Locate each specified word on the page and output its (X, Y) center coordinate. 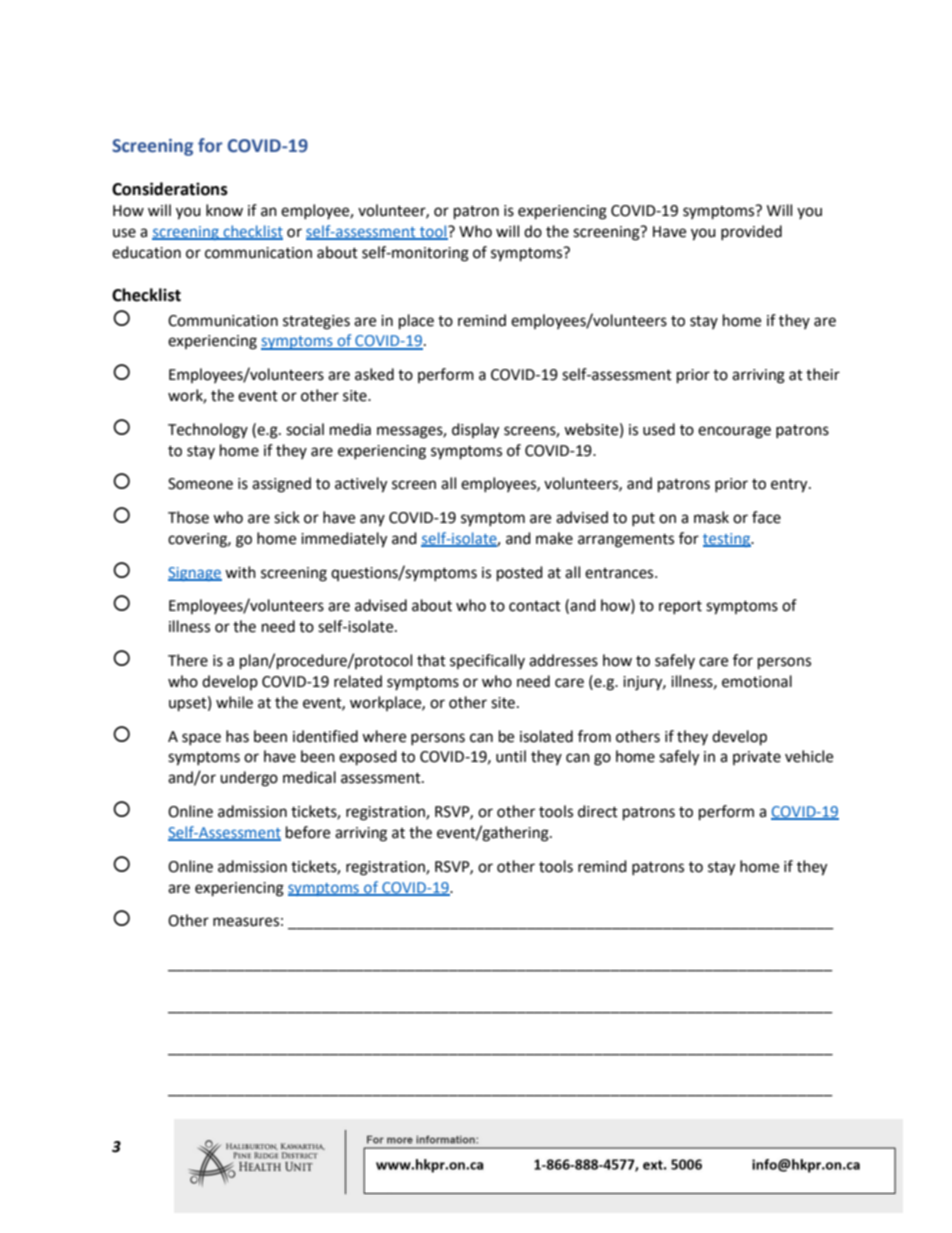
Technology (208, 431)
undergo (249, 779)
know (224, 210)
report (680, 607)
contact (535, 606)
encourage (734, 432)
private (757, 758)
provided (751, 232)
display (475, 431)
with (240, 572)
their (823, 374)
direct (598, 811)
